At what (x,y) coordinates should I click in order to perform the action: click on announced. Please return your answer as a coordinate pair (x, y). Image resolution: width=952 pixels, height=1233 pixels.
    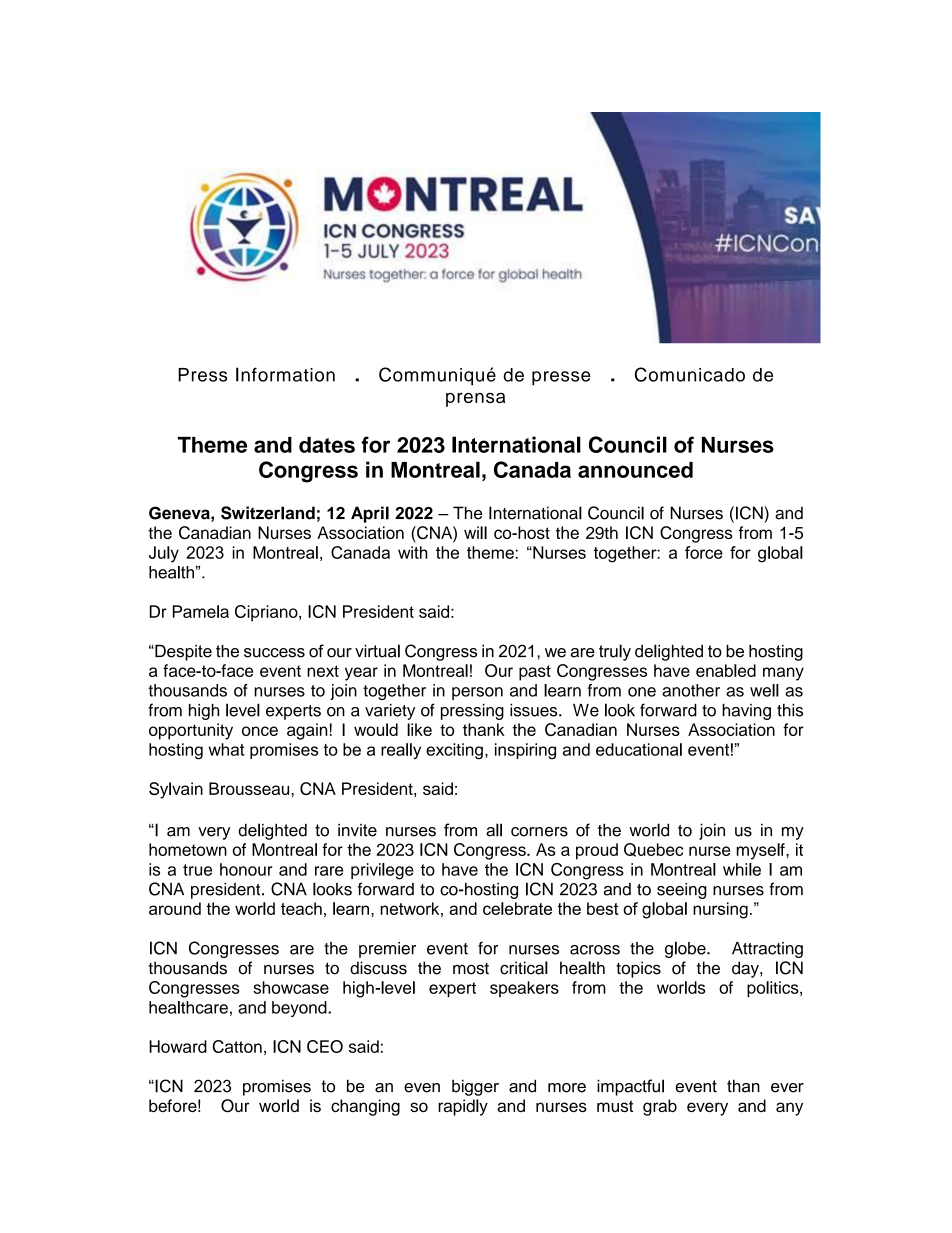
    Looking at the image, I should click on (635, 470).
